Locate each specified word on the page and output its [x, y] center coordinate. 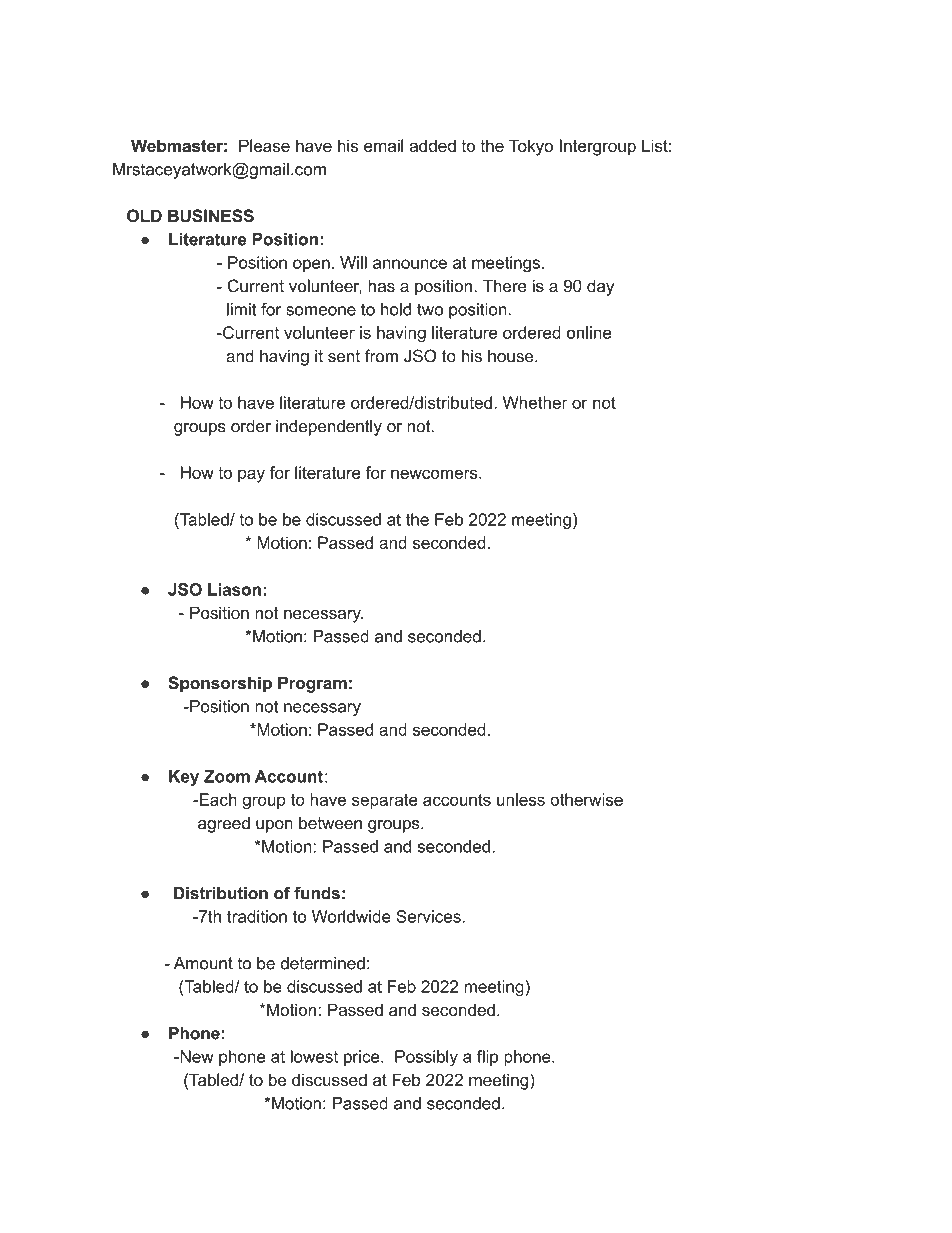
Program [312, 684]
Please [264, 145]
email [384, 145]
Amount [203, 963]
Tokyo [531, 147]
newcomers [435, 474]
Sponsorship [220, 684]
